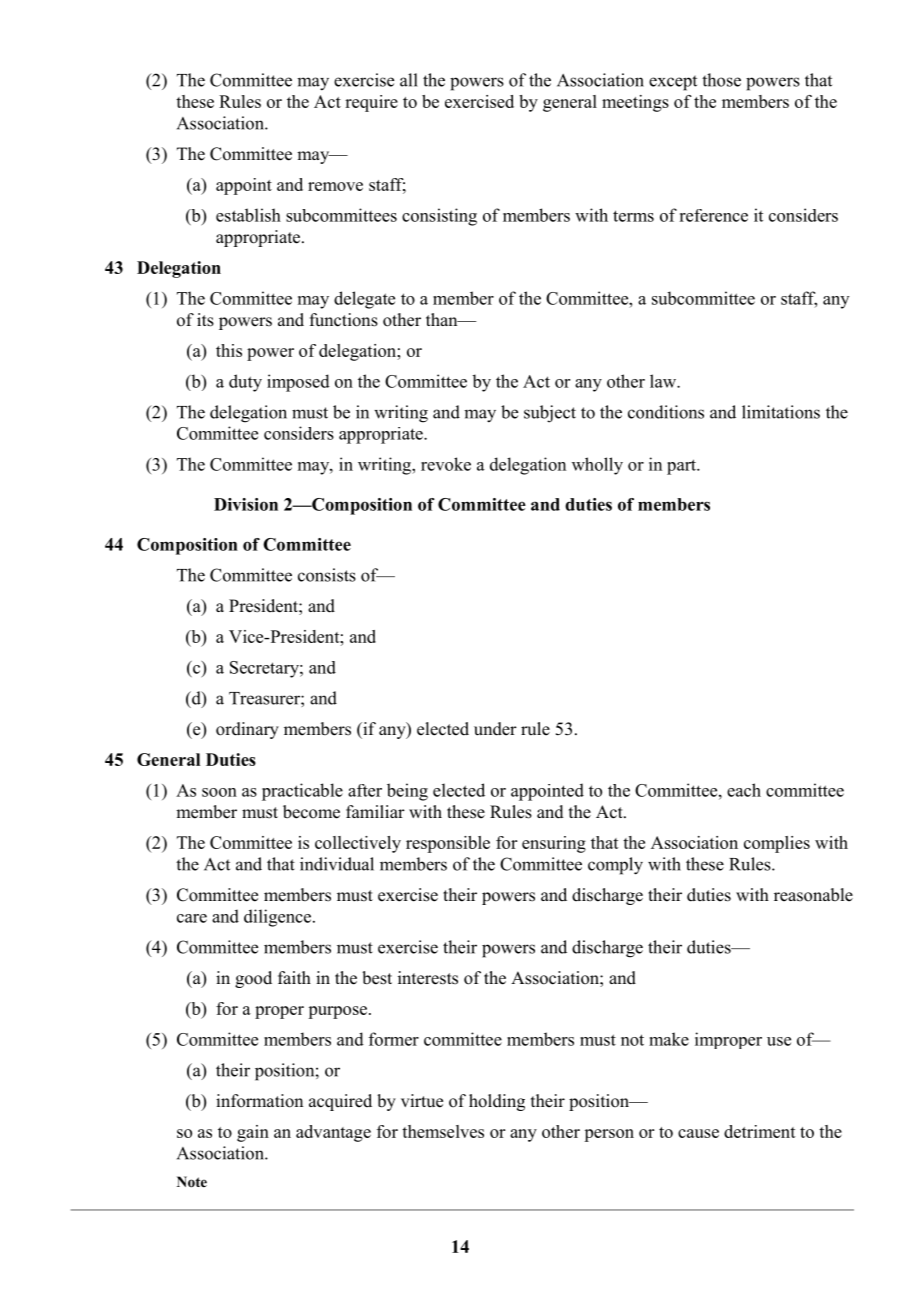 The height and width of the screenshot is (1308, 924). Describe the element at coordinates (497, 1102) in the screenshot. I see `holding` at that location.
